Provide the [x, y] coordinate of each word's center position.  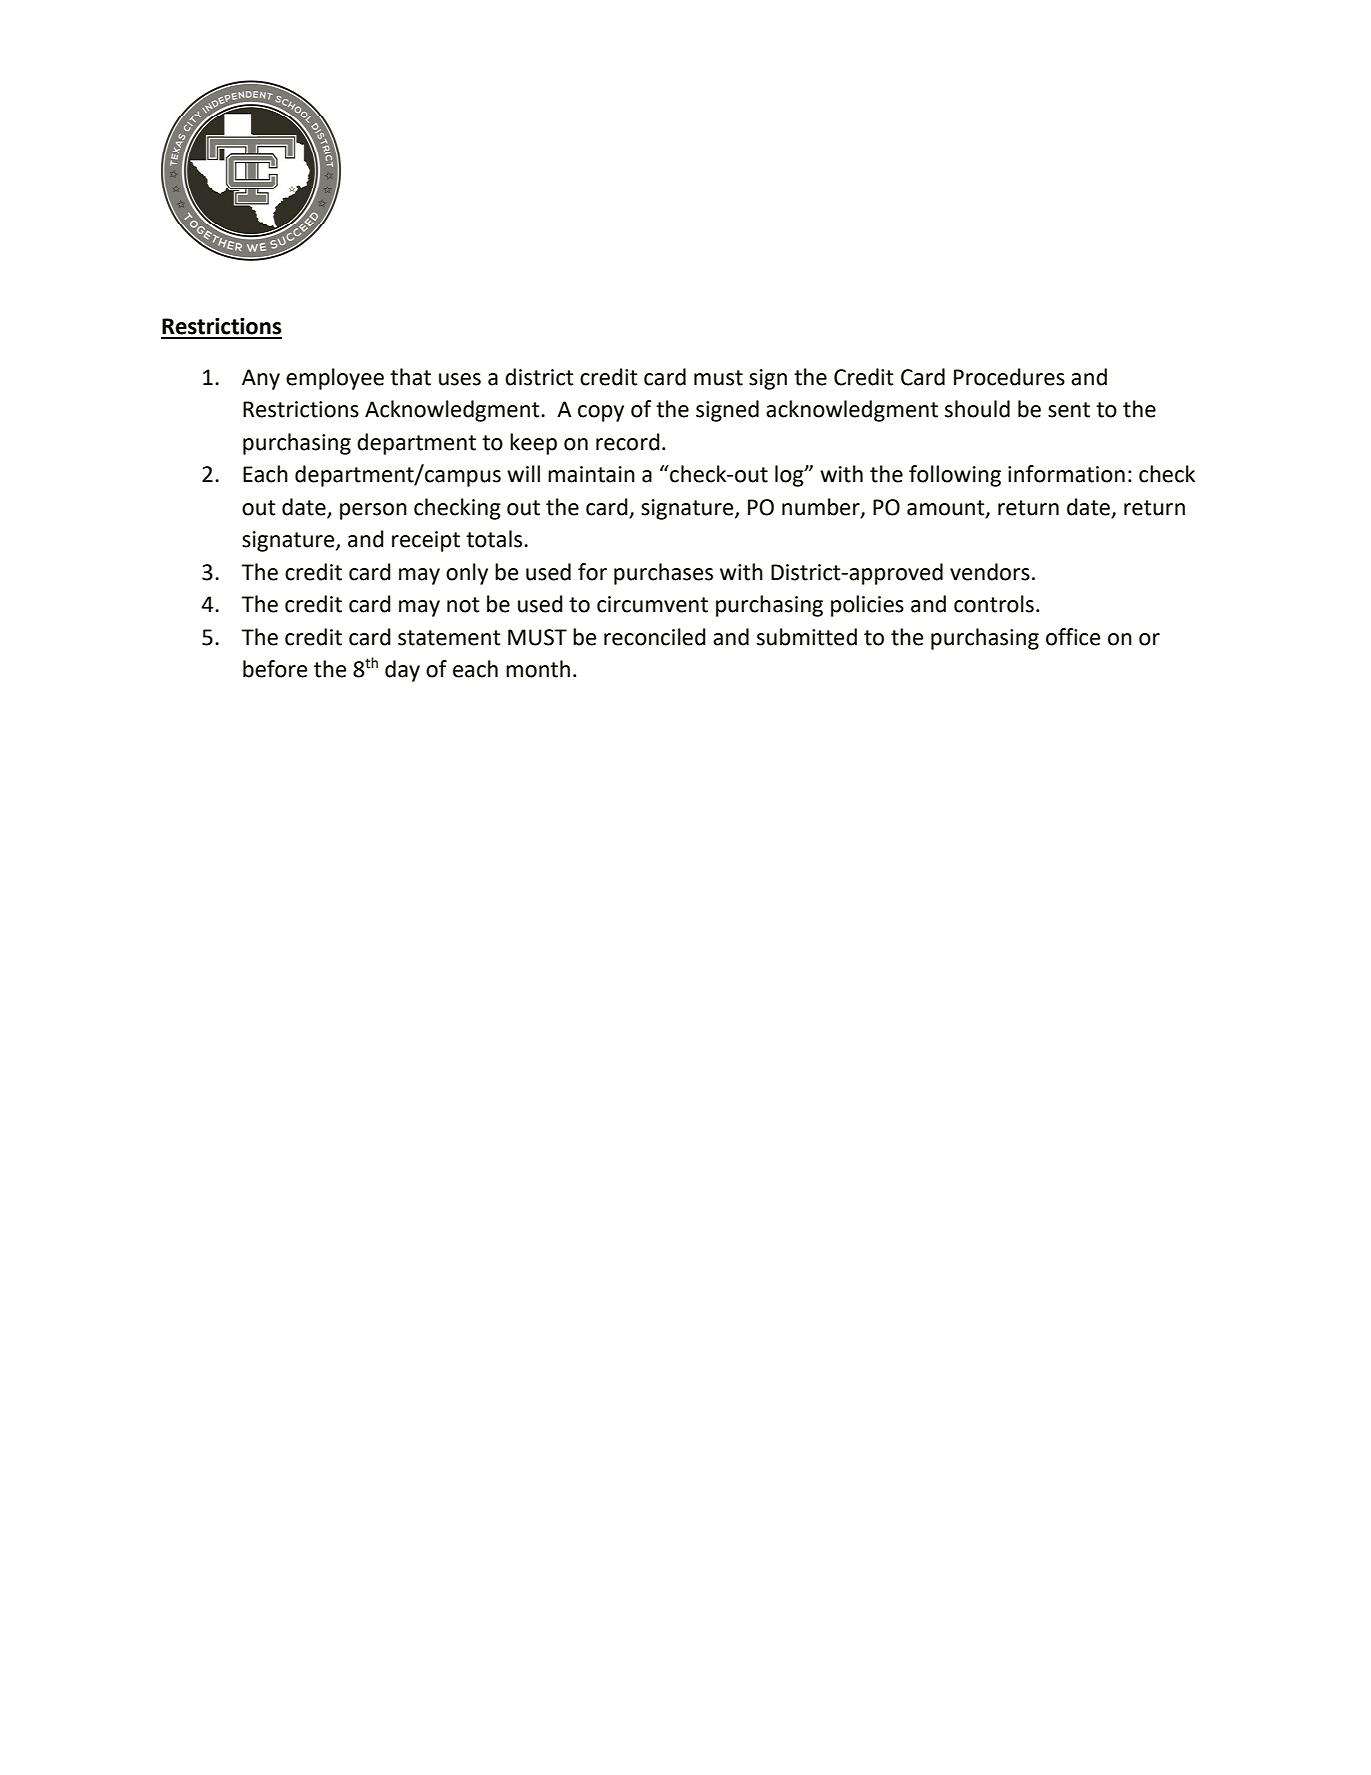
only [467, 574]
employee [335, 379]
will [523, 473]
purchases [663, 574]
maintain [591, 474]
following [955, 476]
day [402, 671]
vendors [990, 572]
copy [601, 413]
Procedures [1009, 377]
